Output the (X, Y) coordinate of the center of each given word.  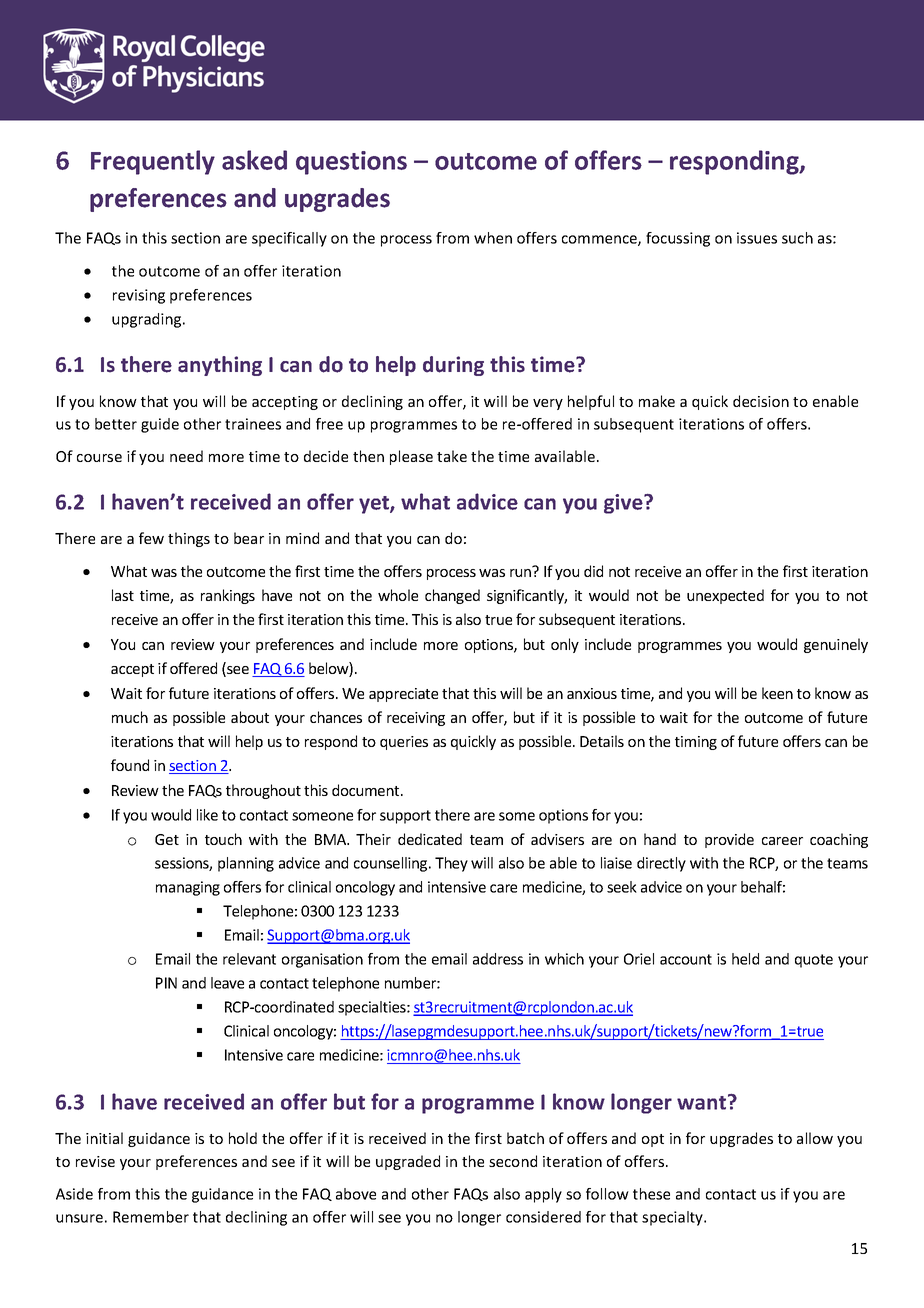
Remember (151, 1217)
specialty (673, 1218)
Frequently (153, 162)
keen (777, 693)
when (493, 238)
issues (757, 238)
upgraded (408, 1162)
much (130, 717)
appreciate (403, 695)
